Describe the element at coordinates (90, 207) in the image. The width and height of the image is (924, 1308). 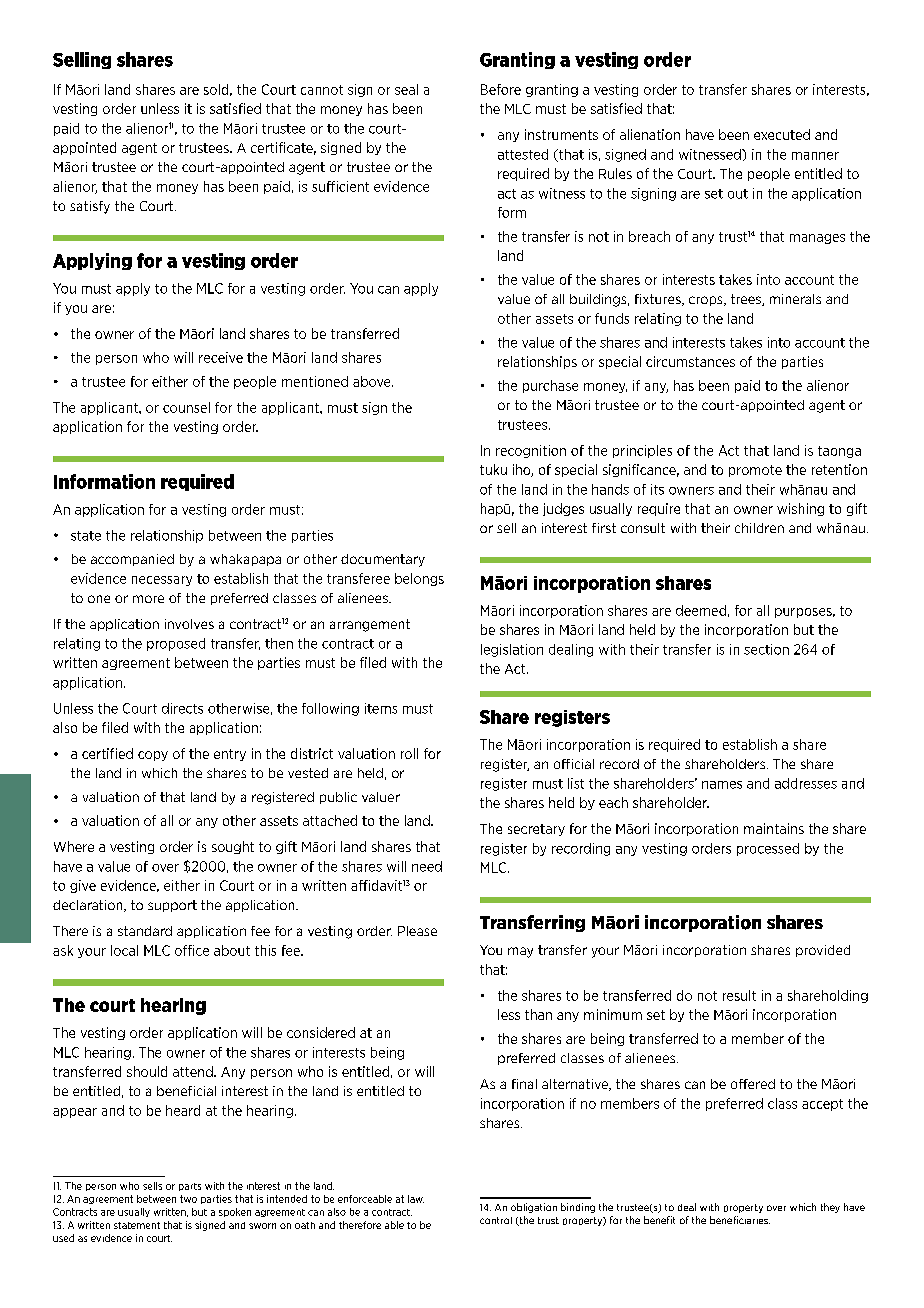
I see `satisfy` at that location.
